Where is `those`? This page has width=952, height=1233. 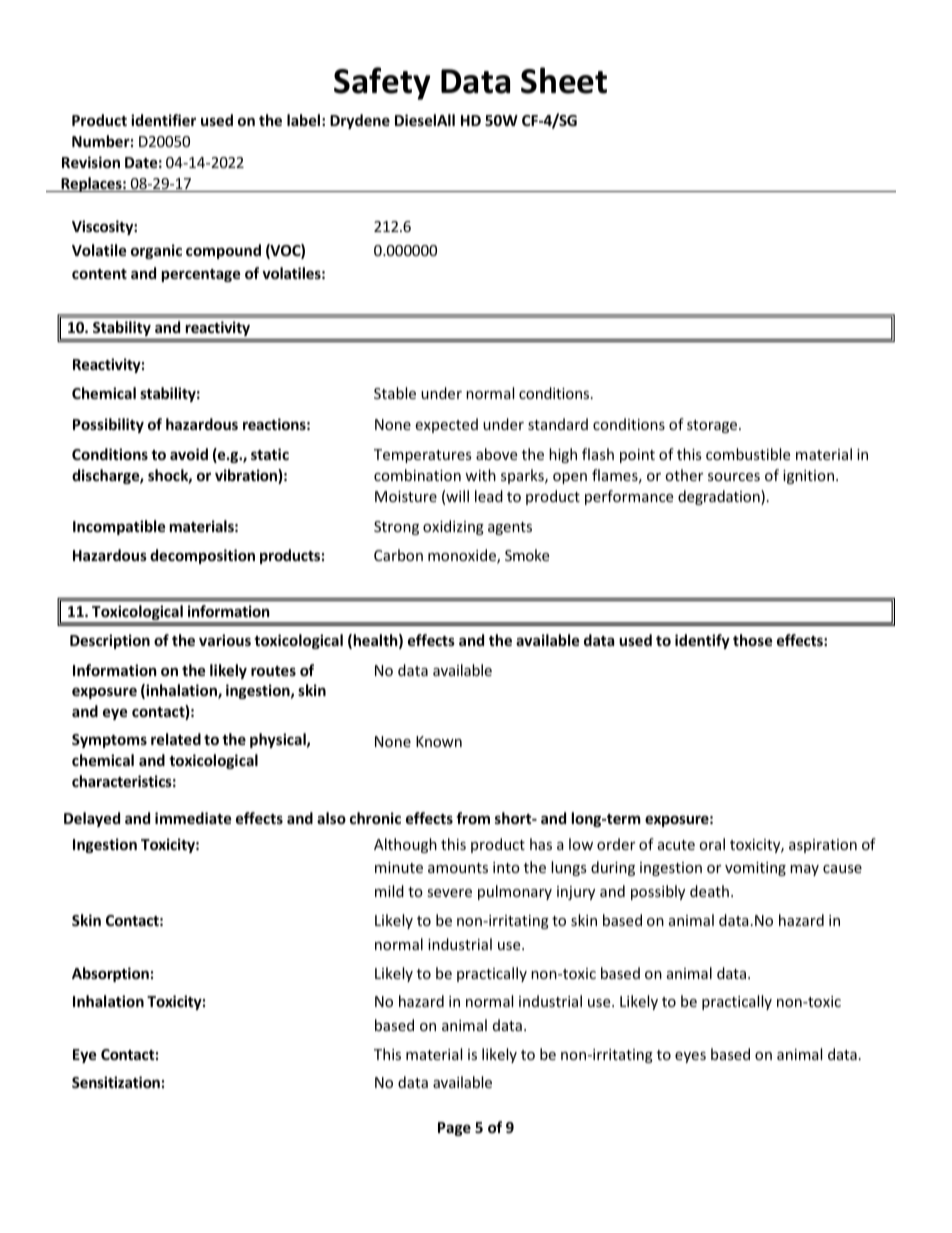 those is located at coordinates (753, 640).
